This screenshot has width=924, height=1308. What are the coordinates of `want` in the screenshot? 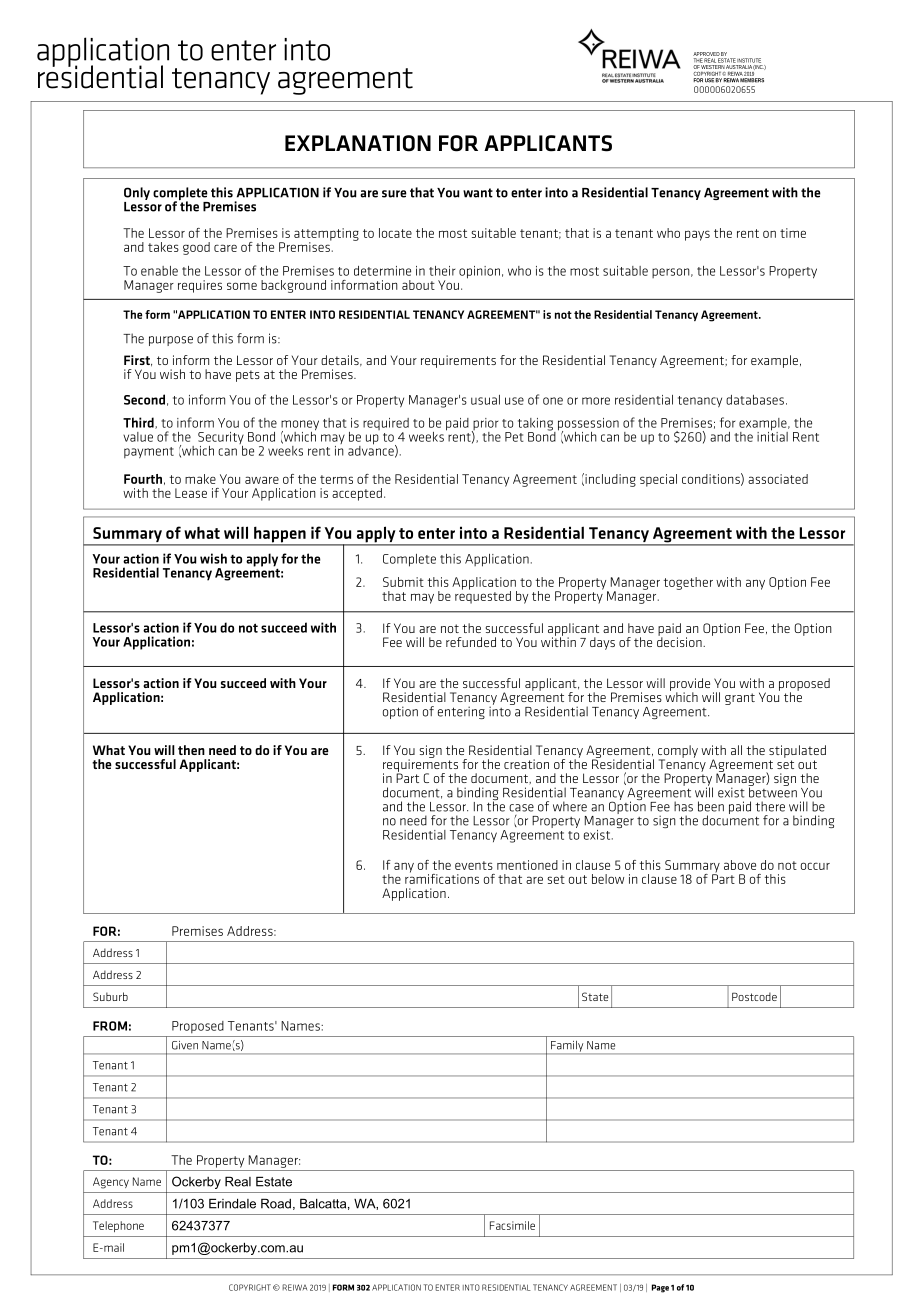 It's located at (478, 193).
